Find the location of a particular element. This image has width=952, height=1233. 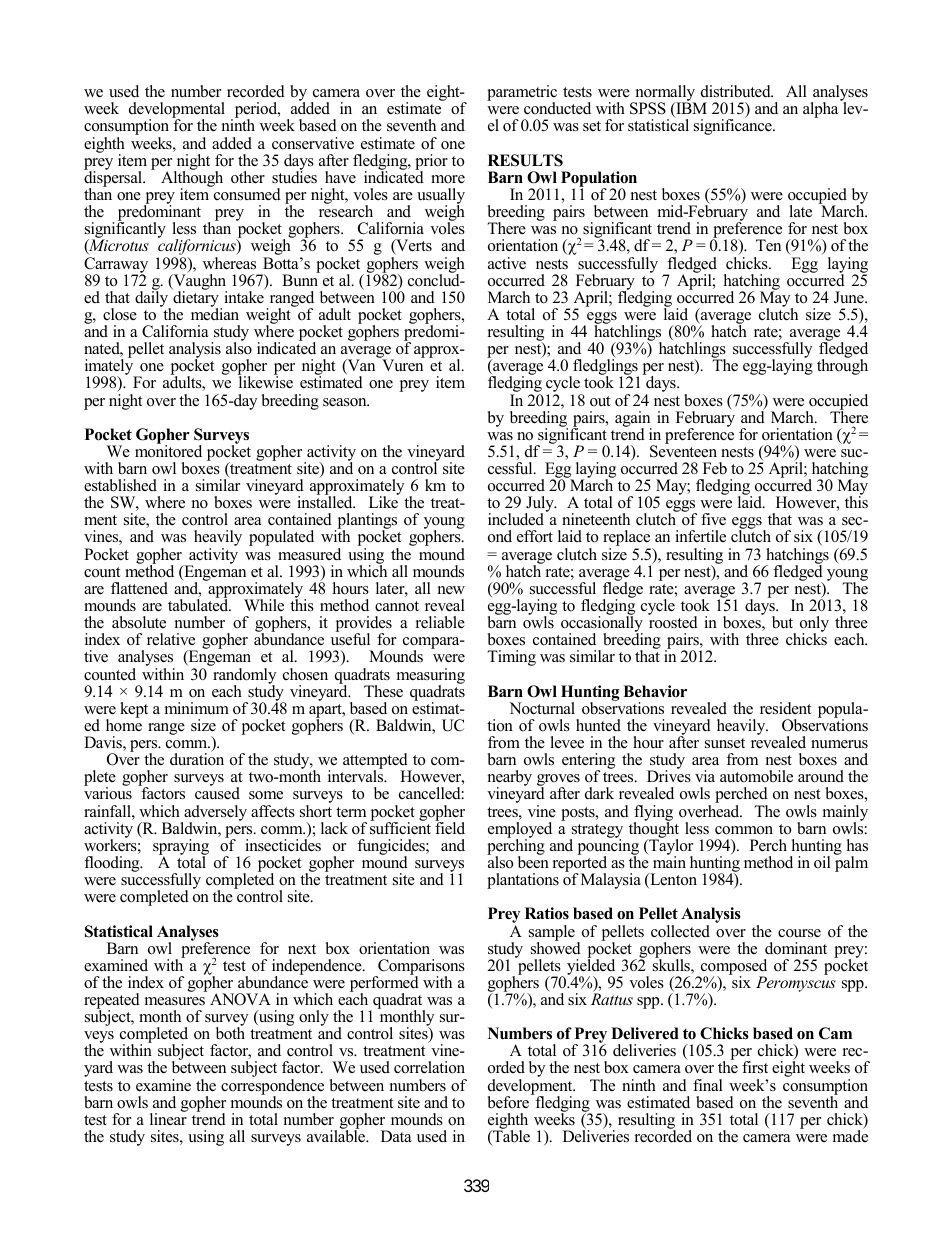

significance is located at coordinates (734, 127).
